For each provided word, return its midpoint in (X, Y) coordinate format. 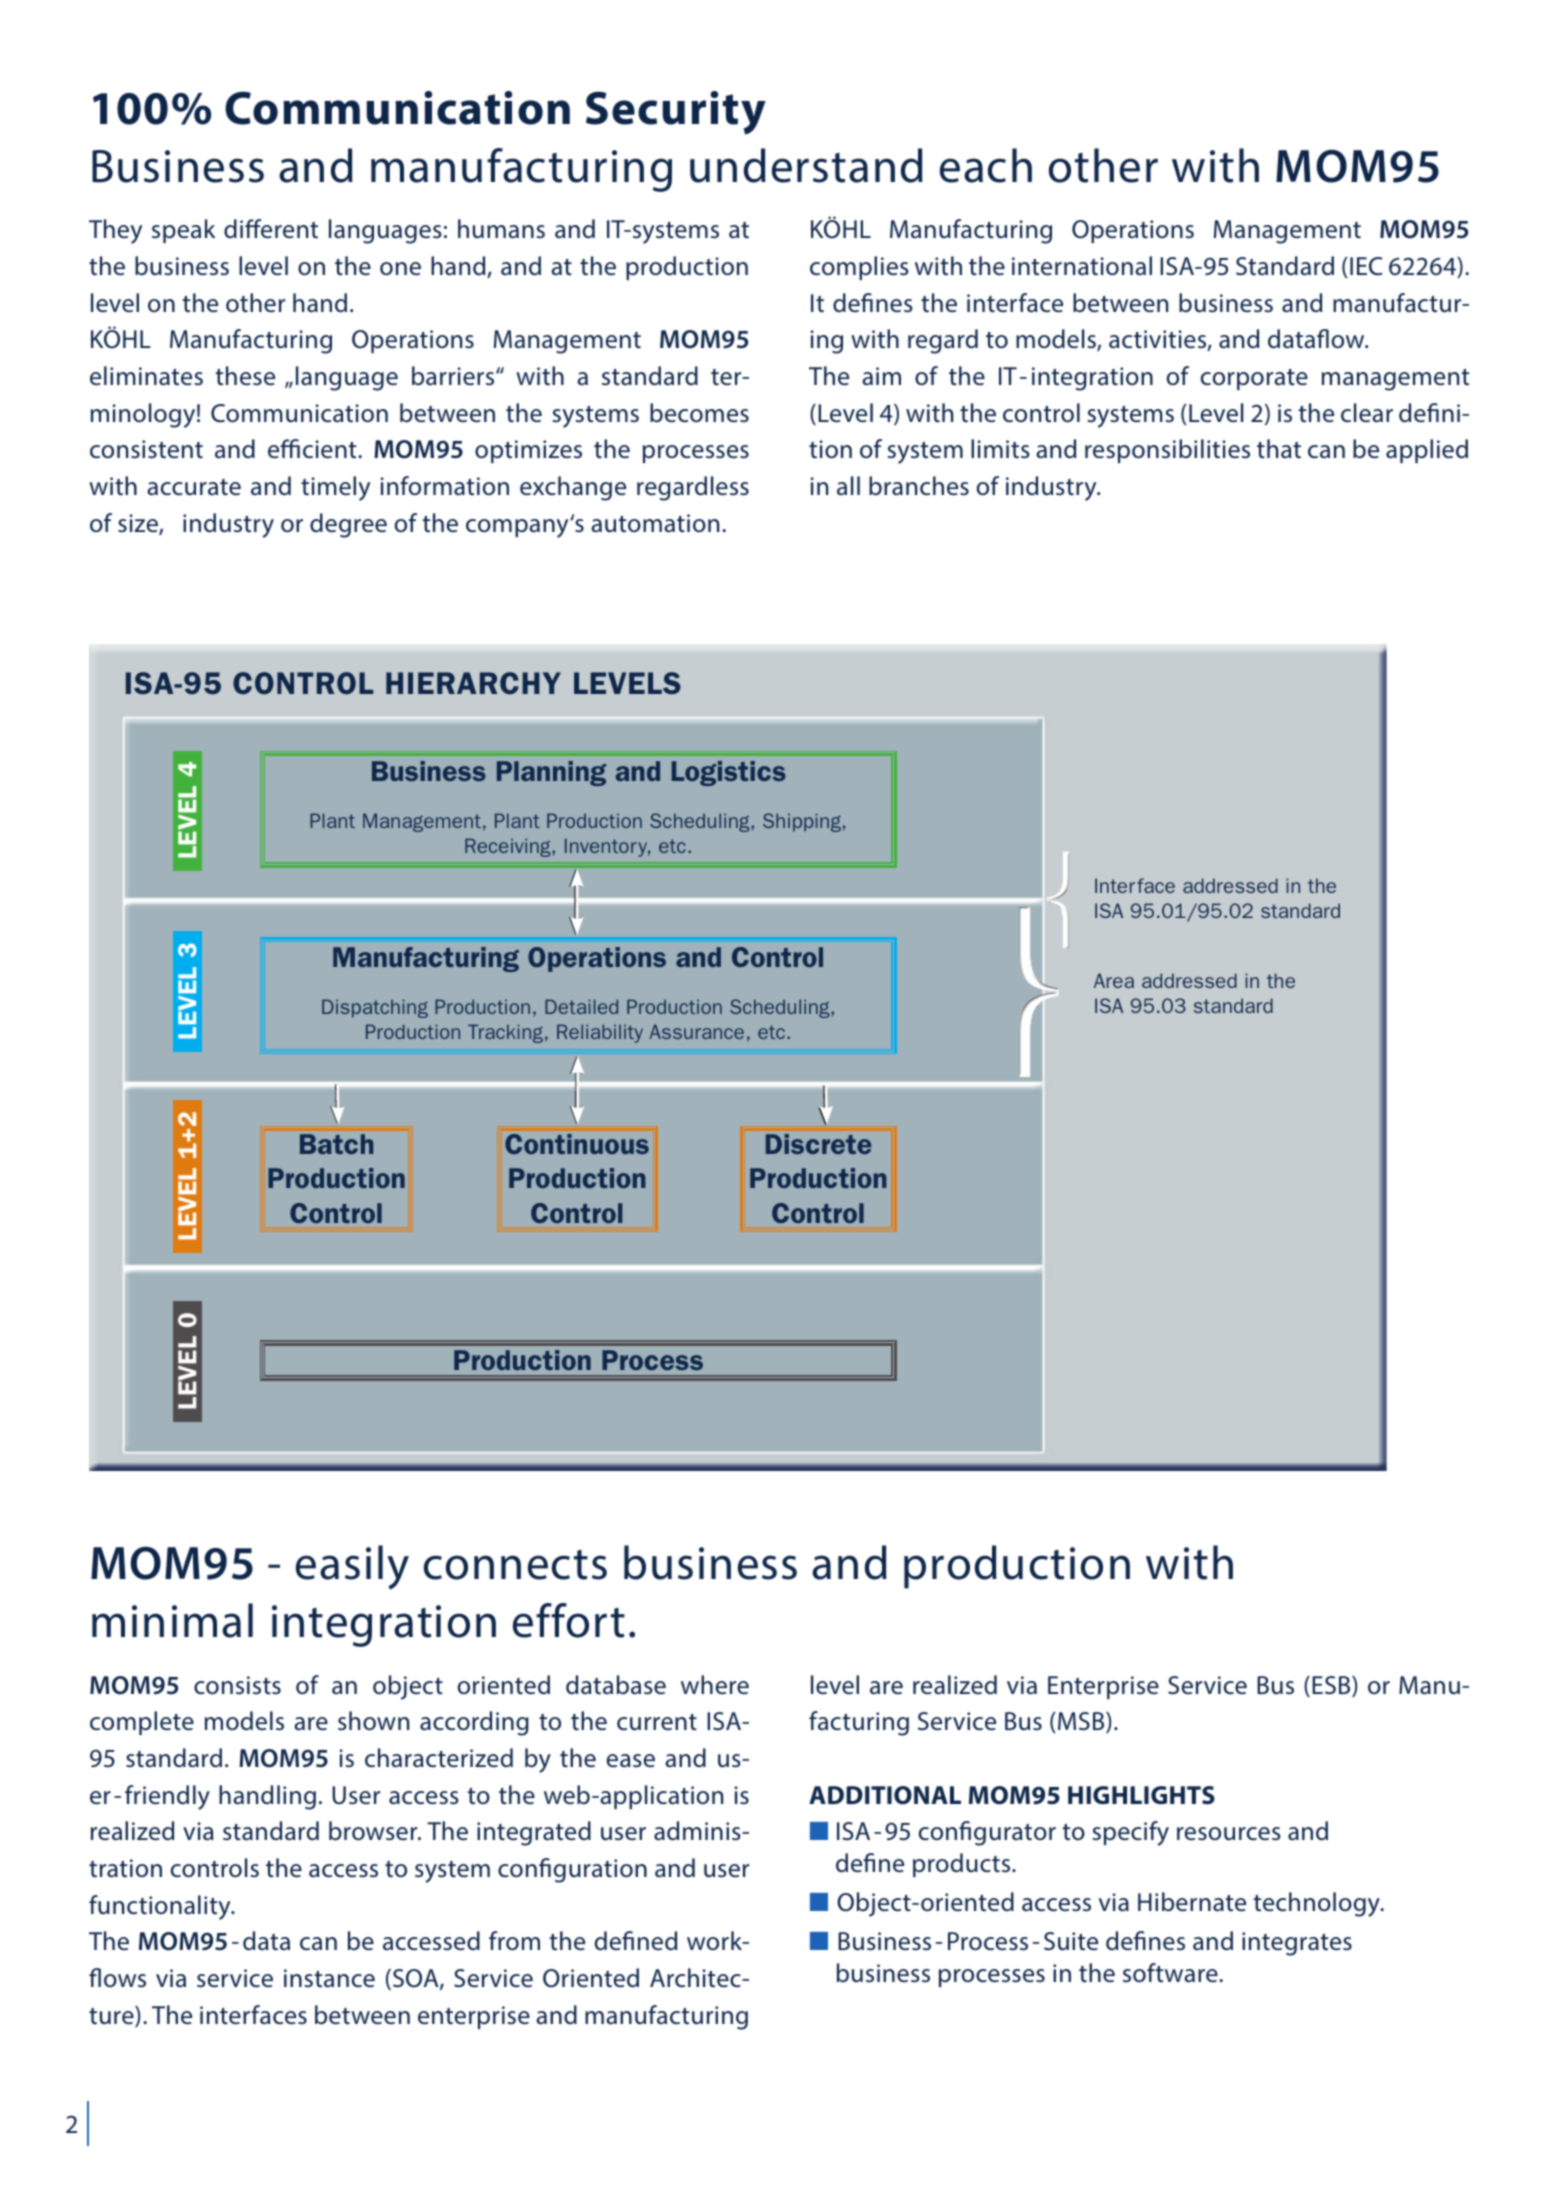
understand (806, 165)
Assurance (697, 1031)
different (271, 229)
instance (329, 1978)
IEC (1366, 266)
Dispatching (375, 1008)
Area (1114, 980)
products (963, 1865)
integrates (1297, 1944)
